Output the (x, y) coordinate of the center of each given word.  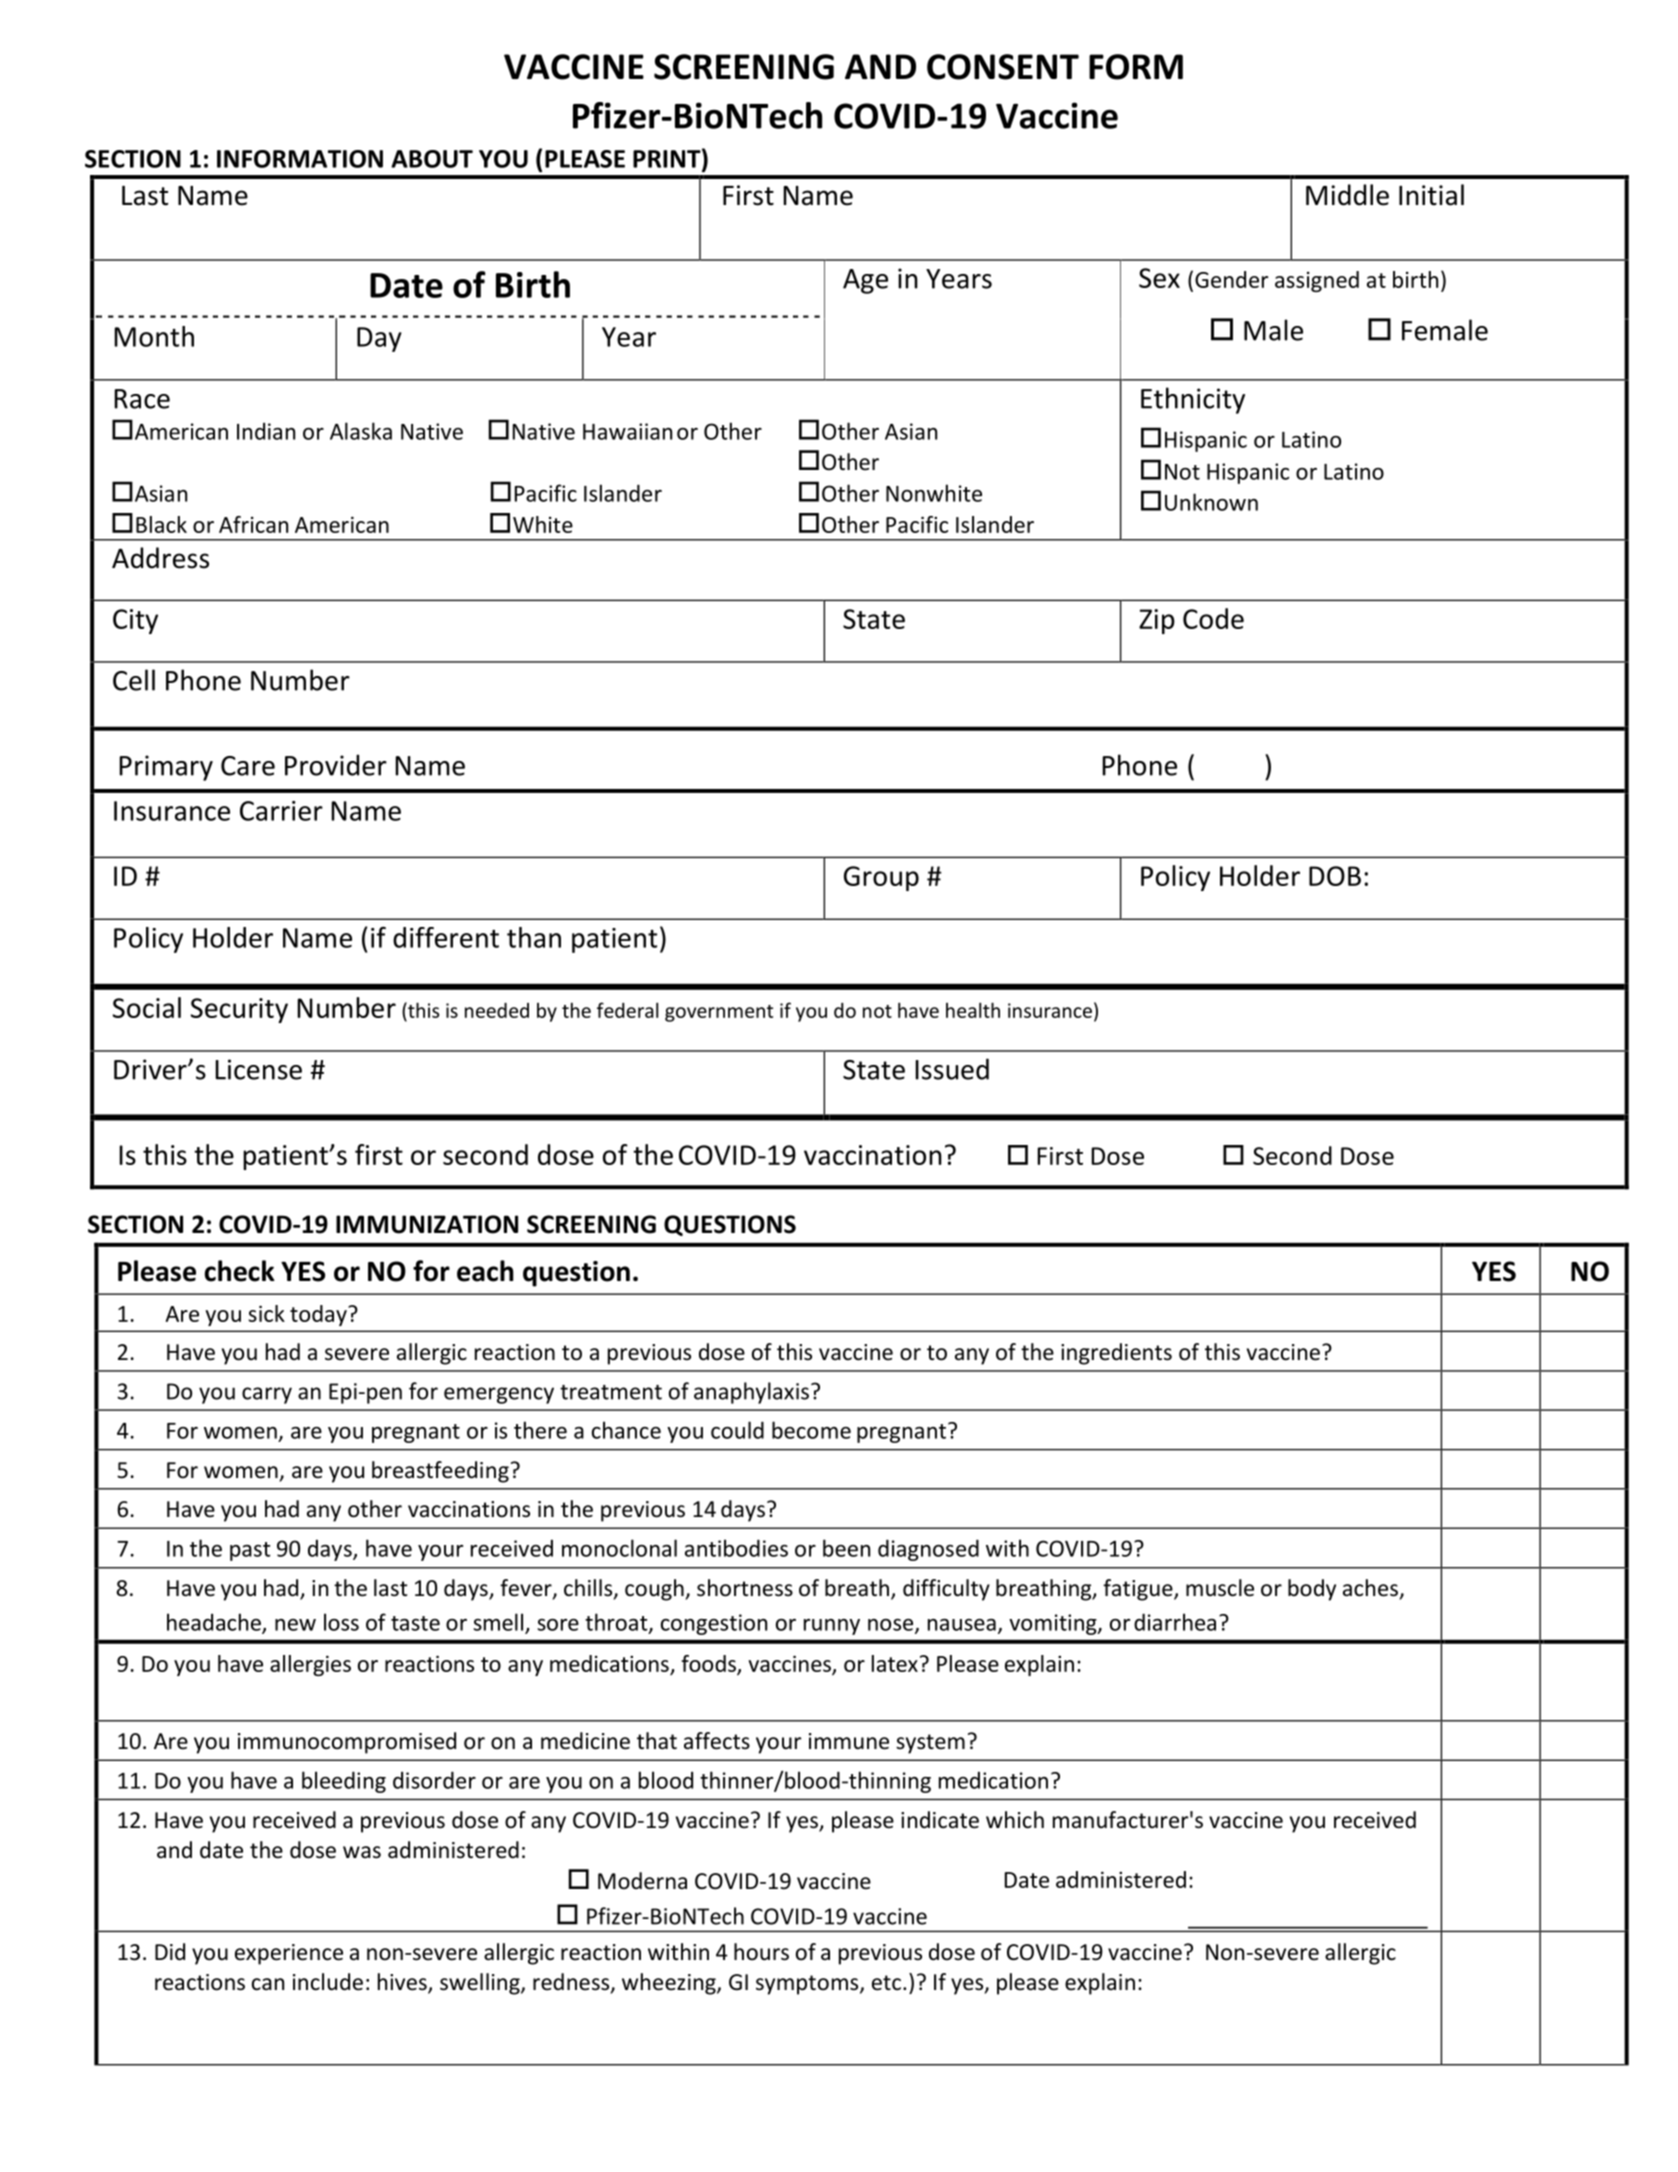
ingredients (1116, 1354)
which (1015, 1820)
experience (289, 1954)
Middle (1347, 195)
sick (266, 1313)
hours (761, 1952)
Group (881, 878)
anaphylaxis (751, 1393)
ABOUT (432, 159)
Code (1213, 618)
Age (865, 281)
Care (248, 766)
